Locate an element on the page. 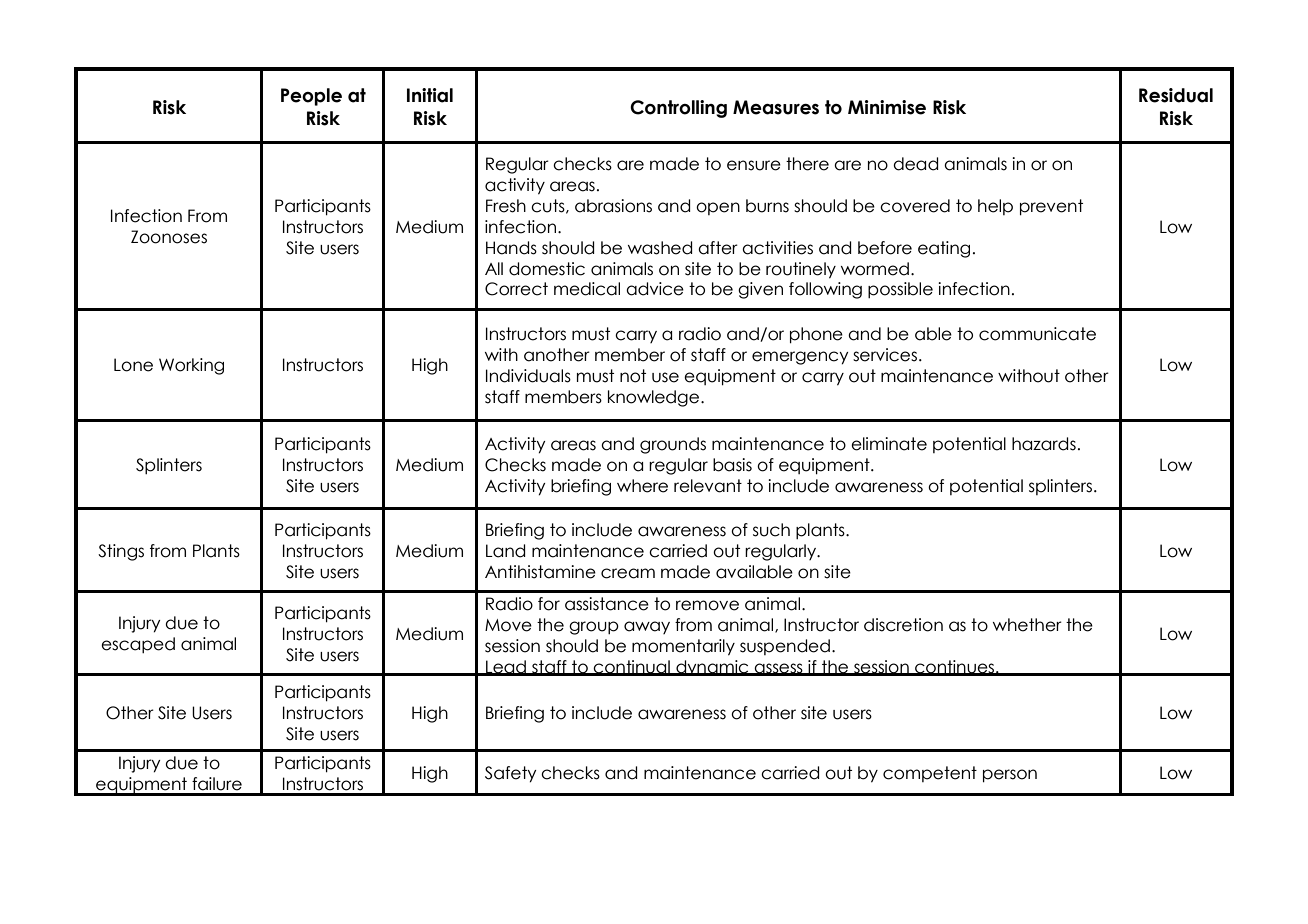  advice is located at coordinates (655, 289).
